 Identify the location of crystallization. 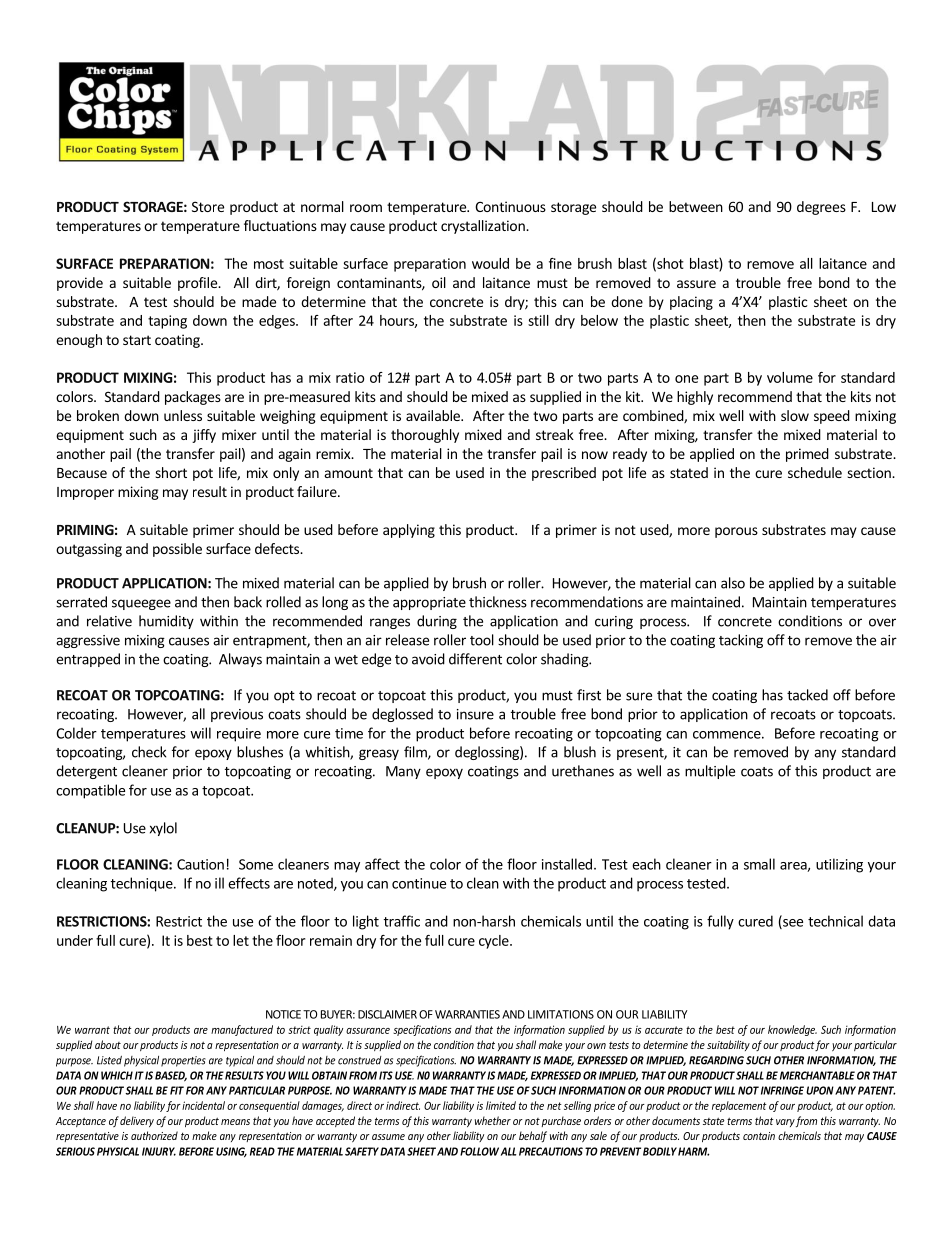
(484, 227).
